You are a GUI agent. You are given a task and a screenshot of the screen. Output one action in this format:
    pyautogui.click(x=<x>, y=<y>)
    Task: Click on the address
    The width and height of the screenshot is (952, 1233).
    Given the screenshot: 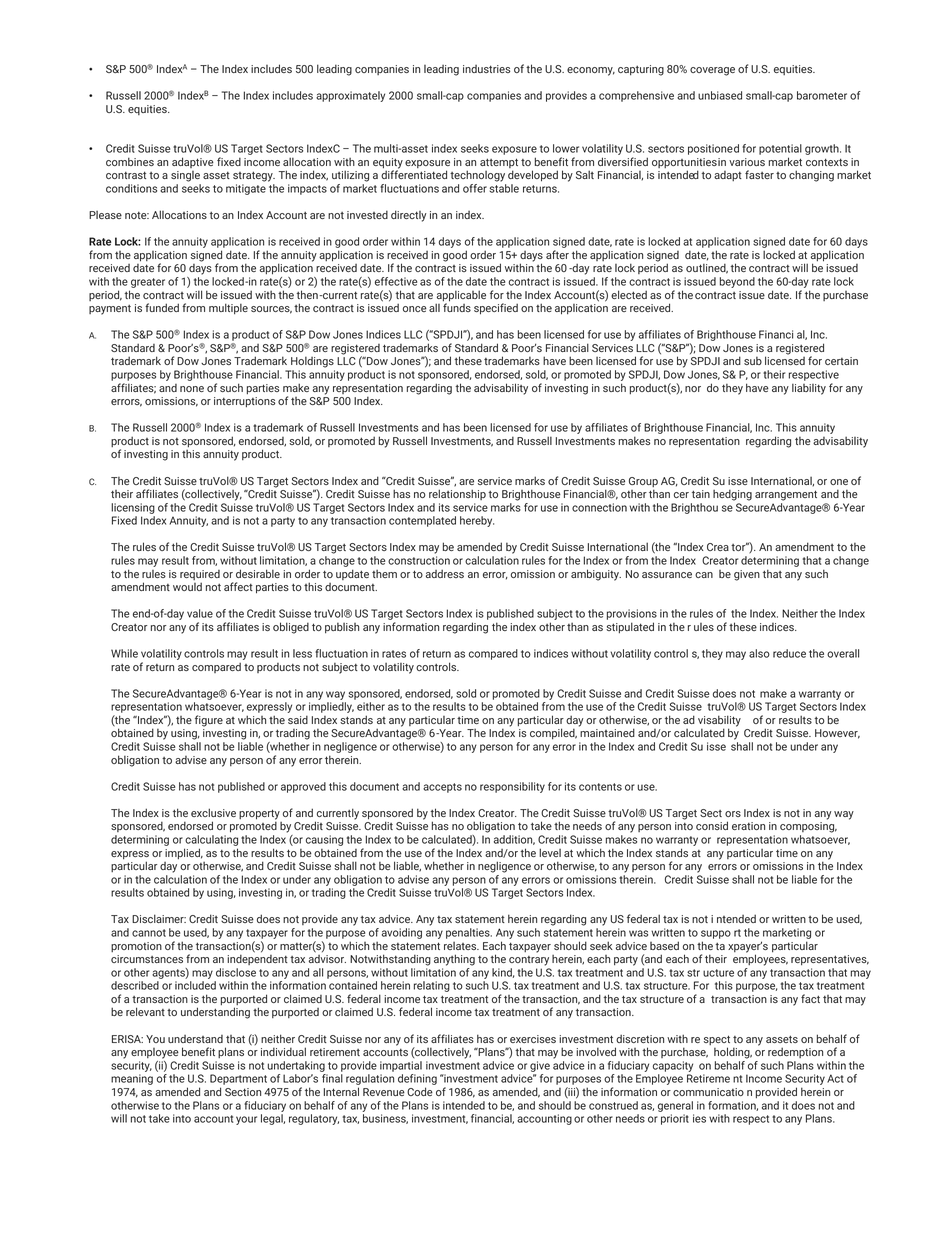 What is the action you would take?
    pyautogui.click(x=445, y=574)
